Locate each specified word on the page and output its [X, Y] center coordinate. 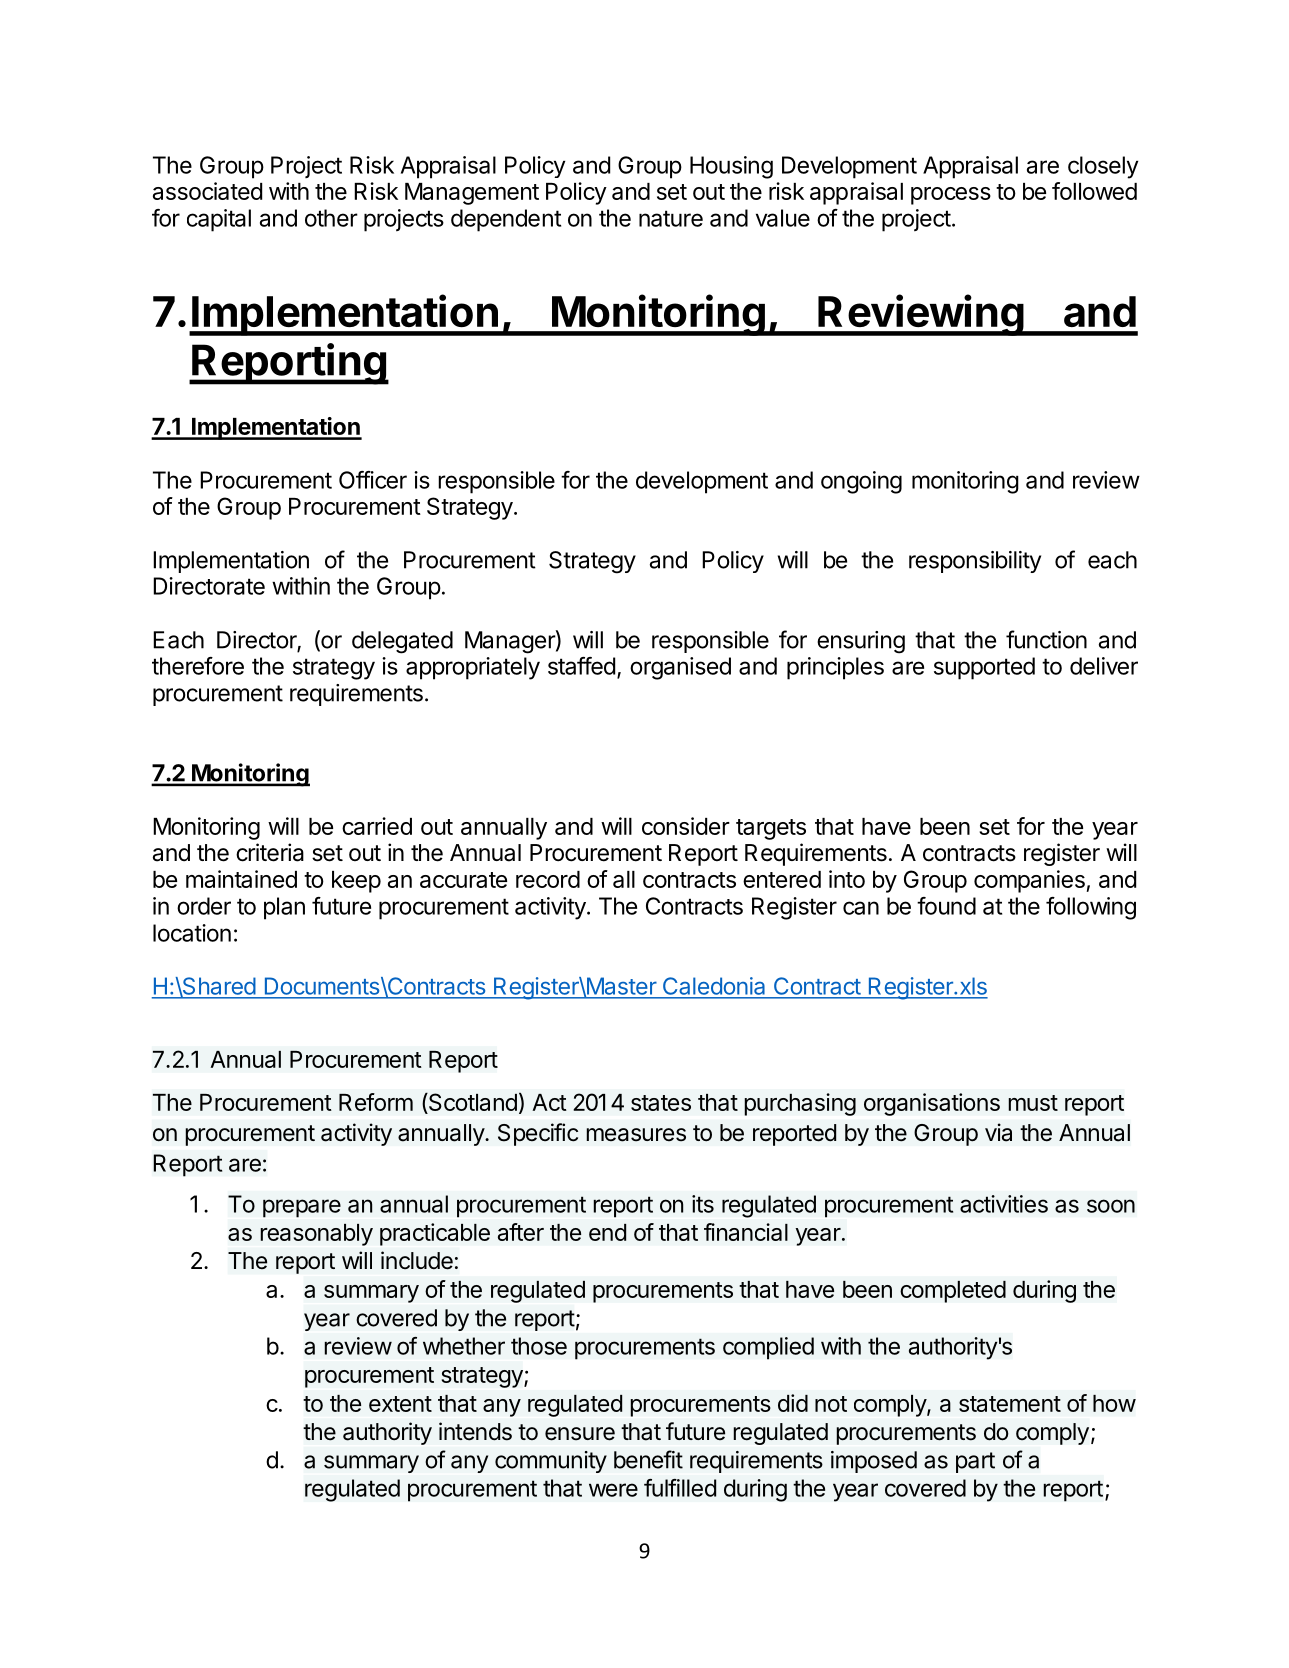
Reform [376, 1102]
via [998, 1132]
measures [636, 1135]
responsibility [975, 562]
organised [680, 668]
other [331, 218]
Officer [373, 480]
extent [400, 1404]
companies [1030, 881]
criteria [270, 852]
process [951, 196]
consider [686, 826]
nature [671, 218]
